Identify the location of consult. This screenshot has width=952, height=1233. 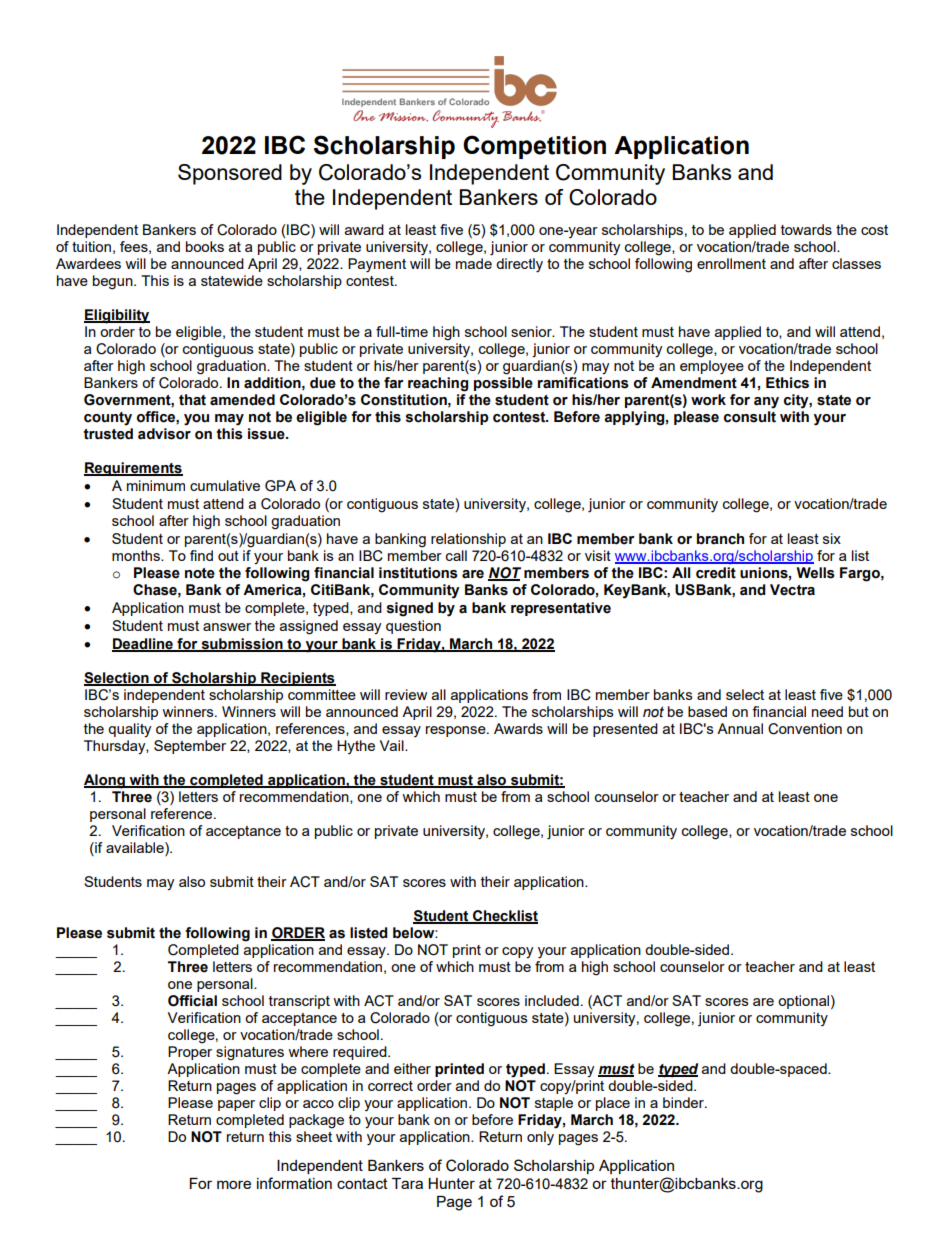
(750, 417).
